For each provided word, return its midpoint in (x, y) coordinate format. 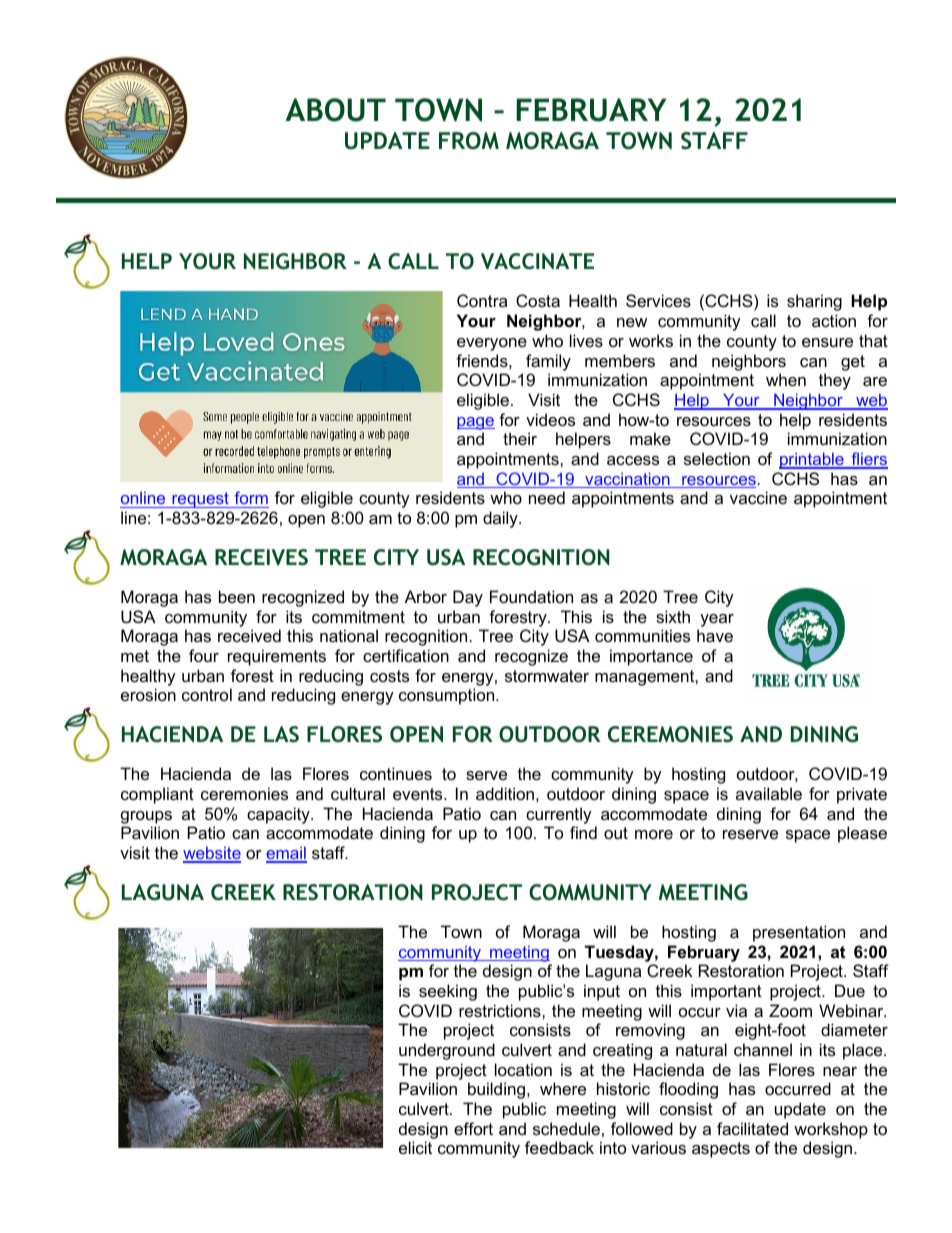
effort (473, 1128)
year (717, 620)
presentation (799, 933)
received (249, 635)
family (548, 362)
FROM (469, 141)
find (583, 832)
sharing (814, 302)
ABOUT (335, 110)
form (251, 497)
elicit (415, 1147)
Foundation (531, 596)
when (786, 379)
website (212, 854)
